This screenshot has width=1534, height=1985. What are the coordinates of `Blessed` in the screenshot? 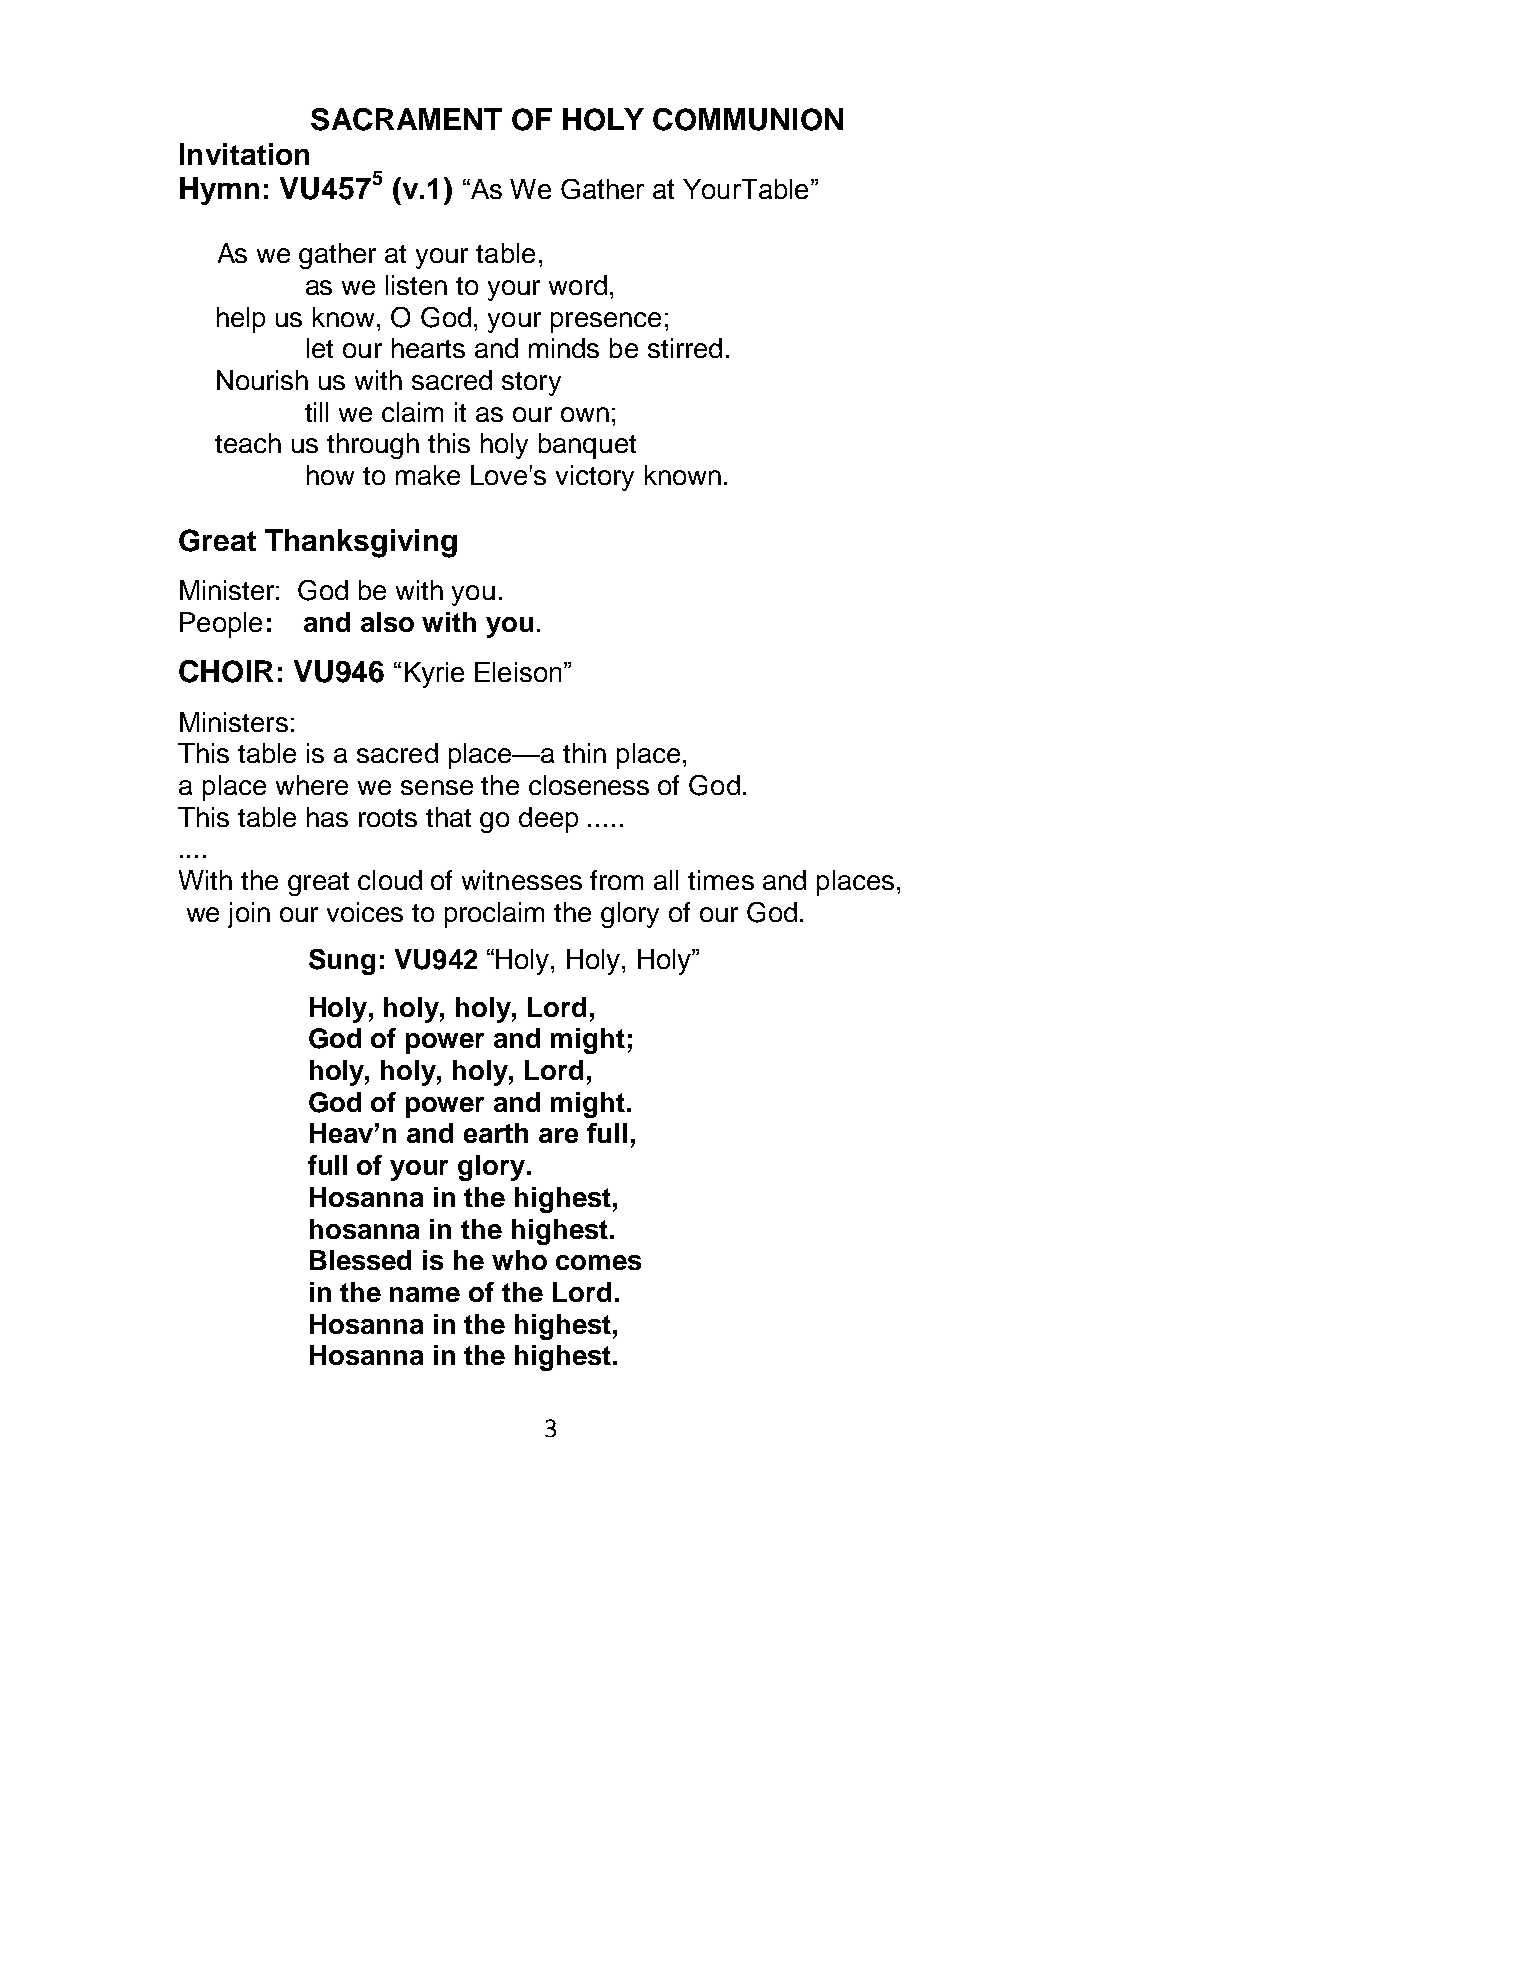 It's located at (360, 1260).
